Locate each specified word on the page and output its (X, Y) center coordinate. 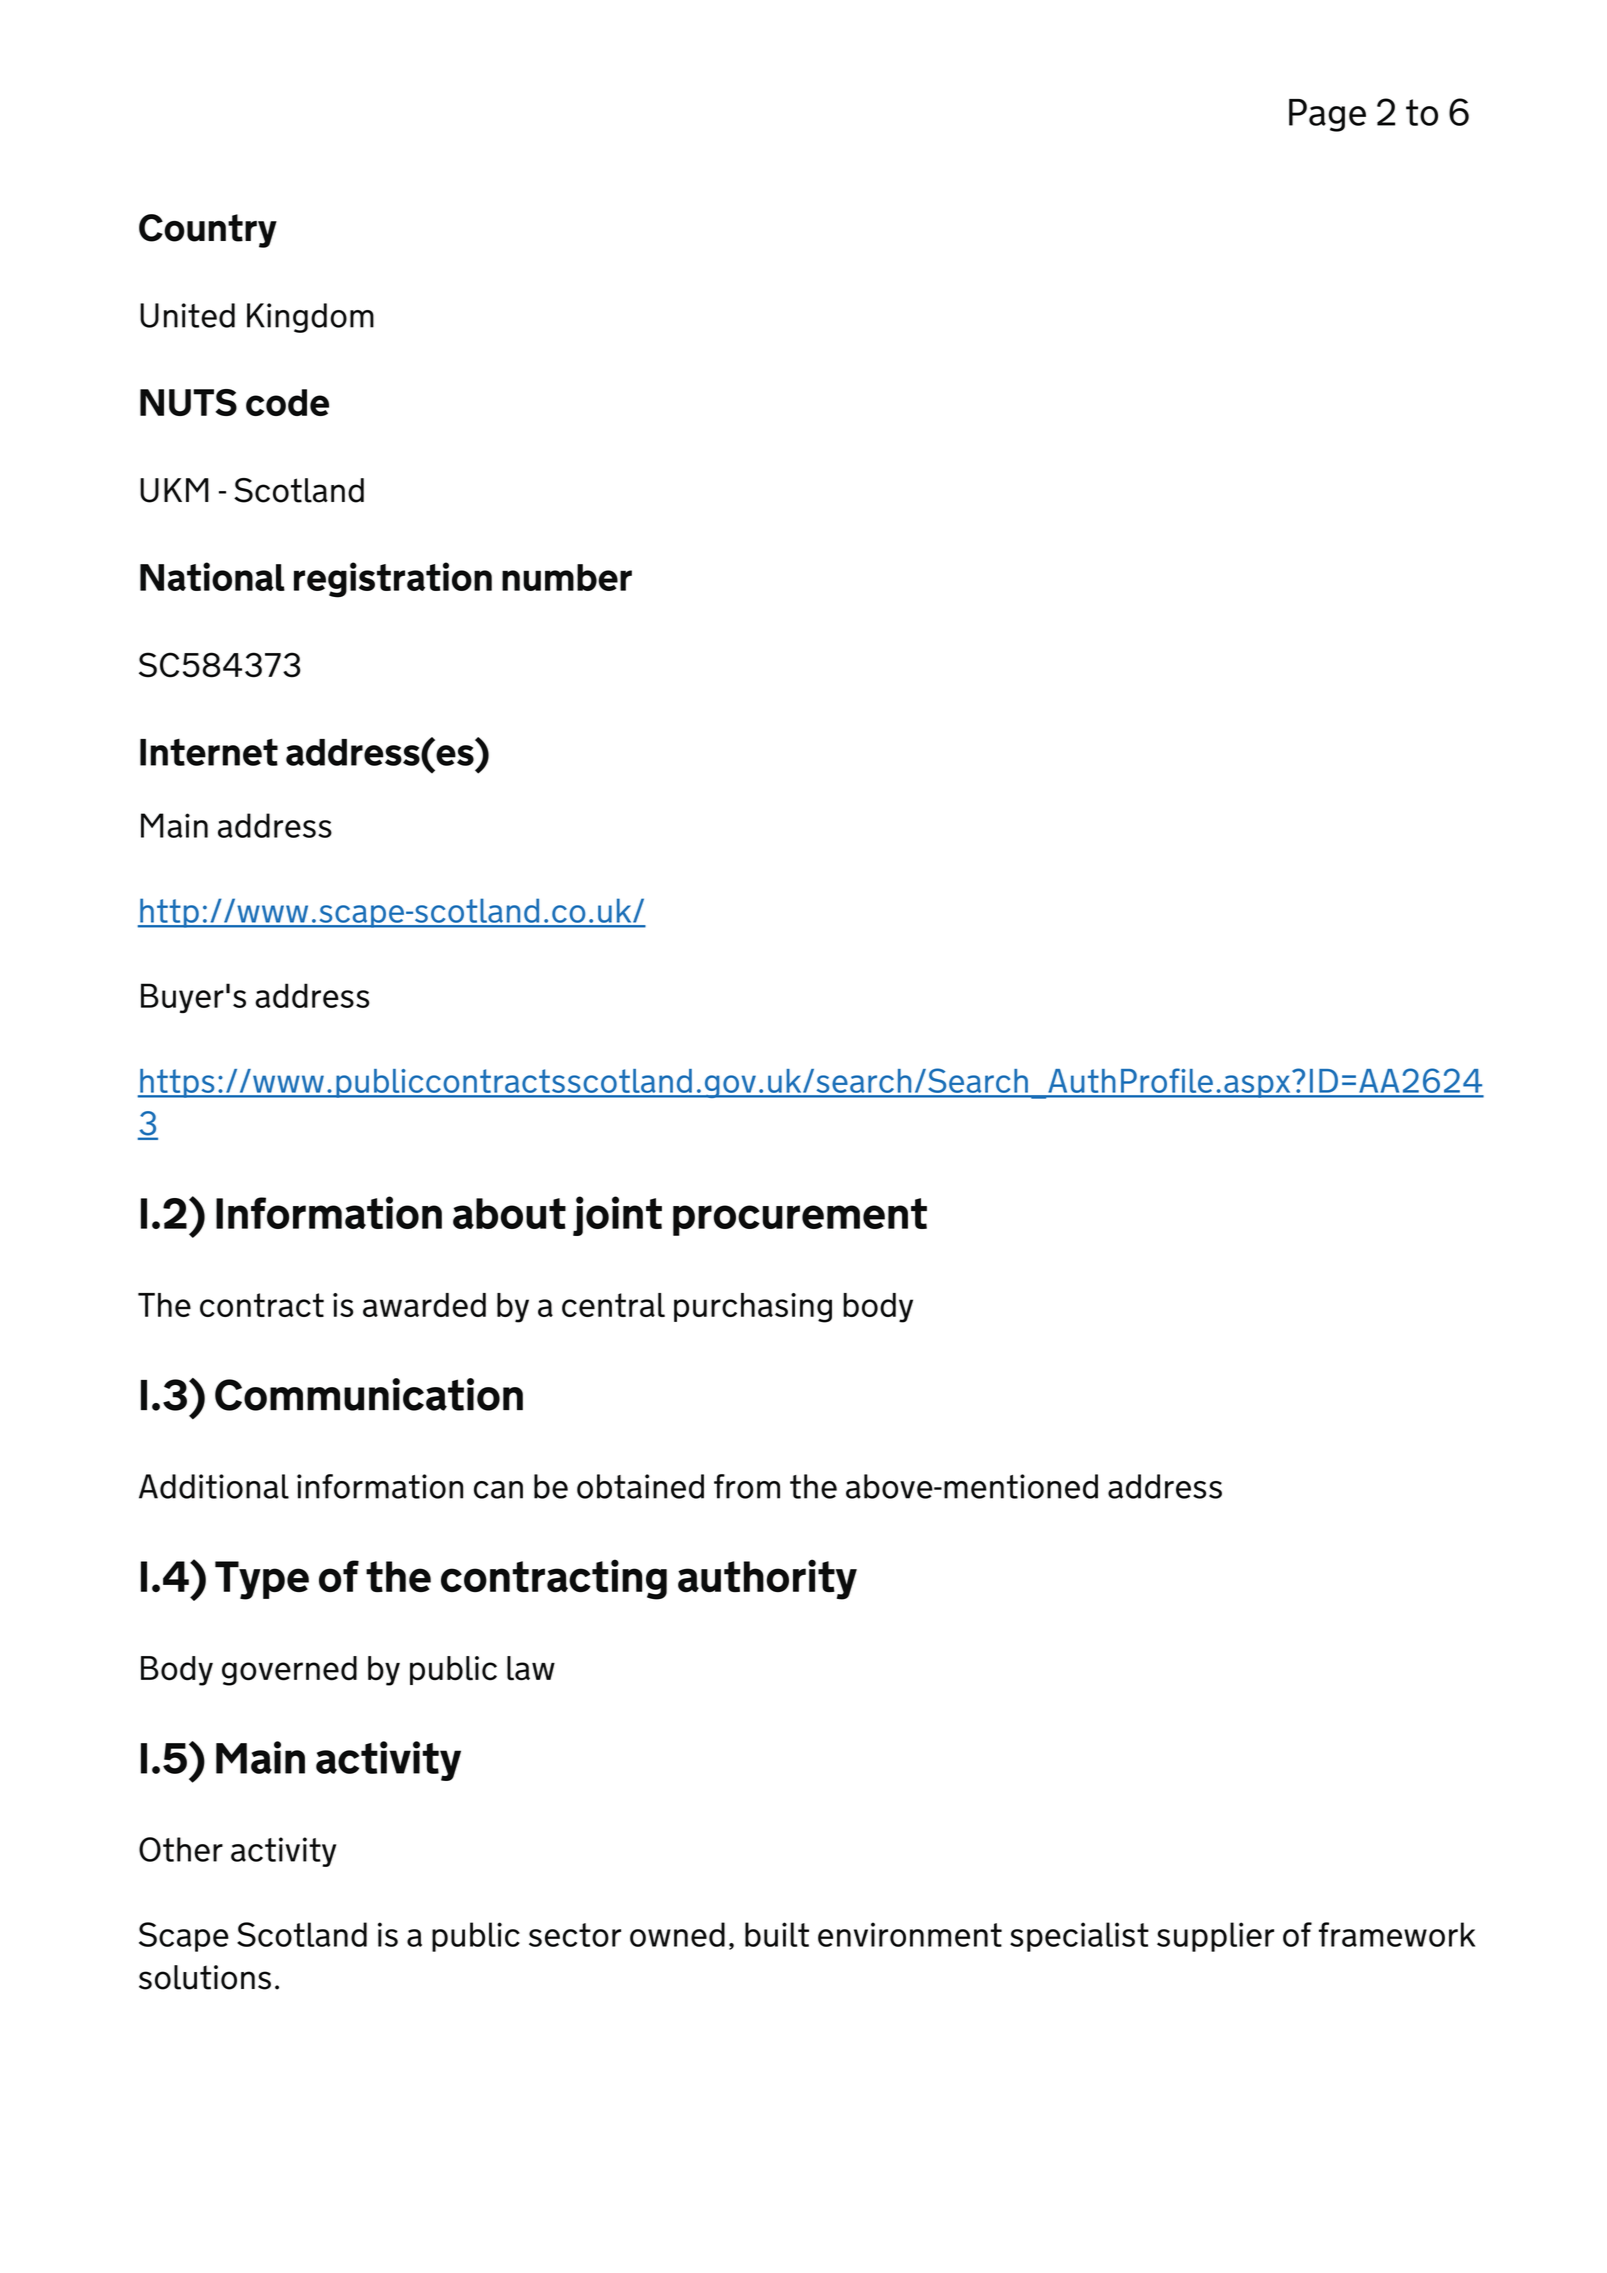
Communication (369, 1394)
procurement (800, 1217)
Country (208, 231)
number (567, 577)
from (747, 1486)
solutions (205, 1977)
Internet (209, 752)
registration (393, 580)
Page (1327, 115)
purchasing (753, 1308)
